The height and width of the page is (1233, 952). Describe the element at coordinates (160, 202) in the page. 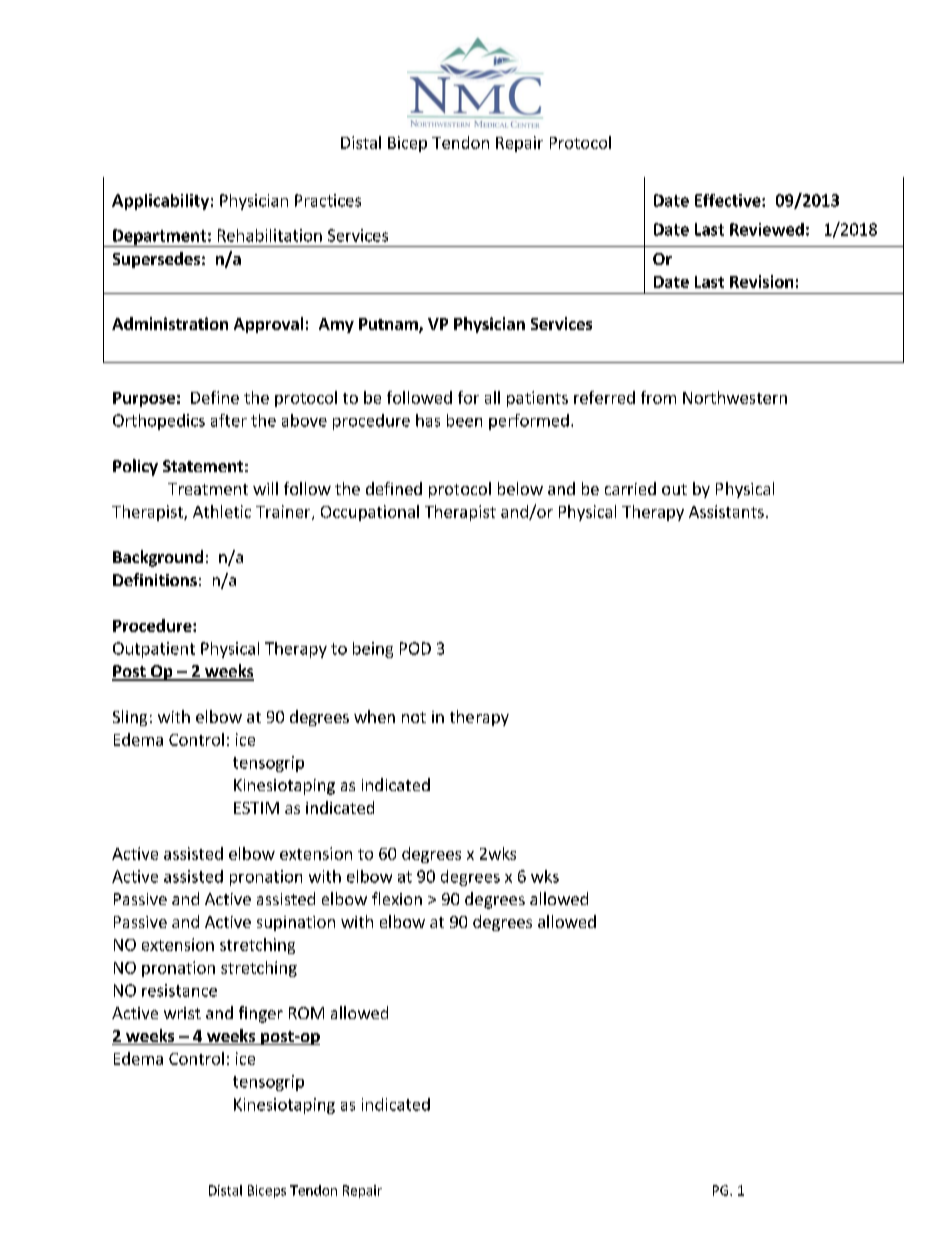

I see `Applicability` at that location.
